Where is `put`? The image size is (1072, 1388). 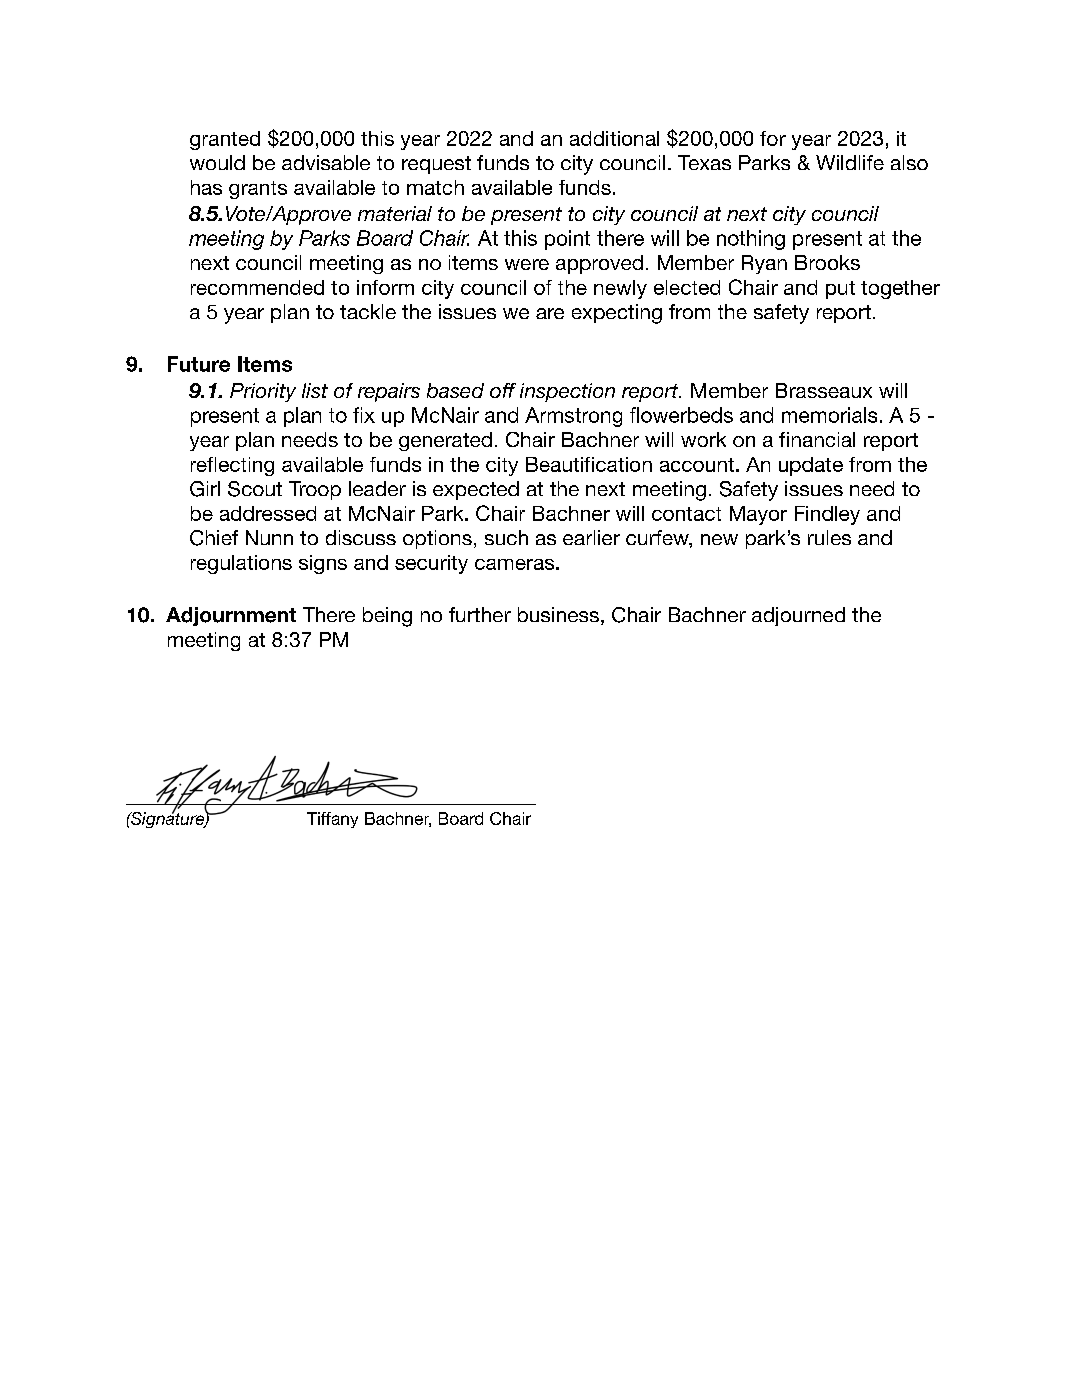
put is located at coordinates (840, 290).
